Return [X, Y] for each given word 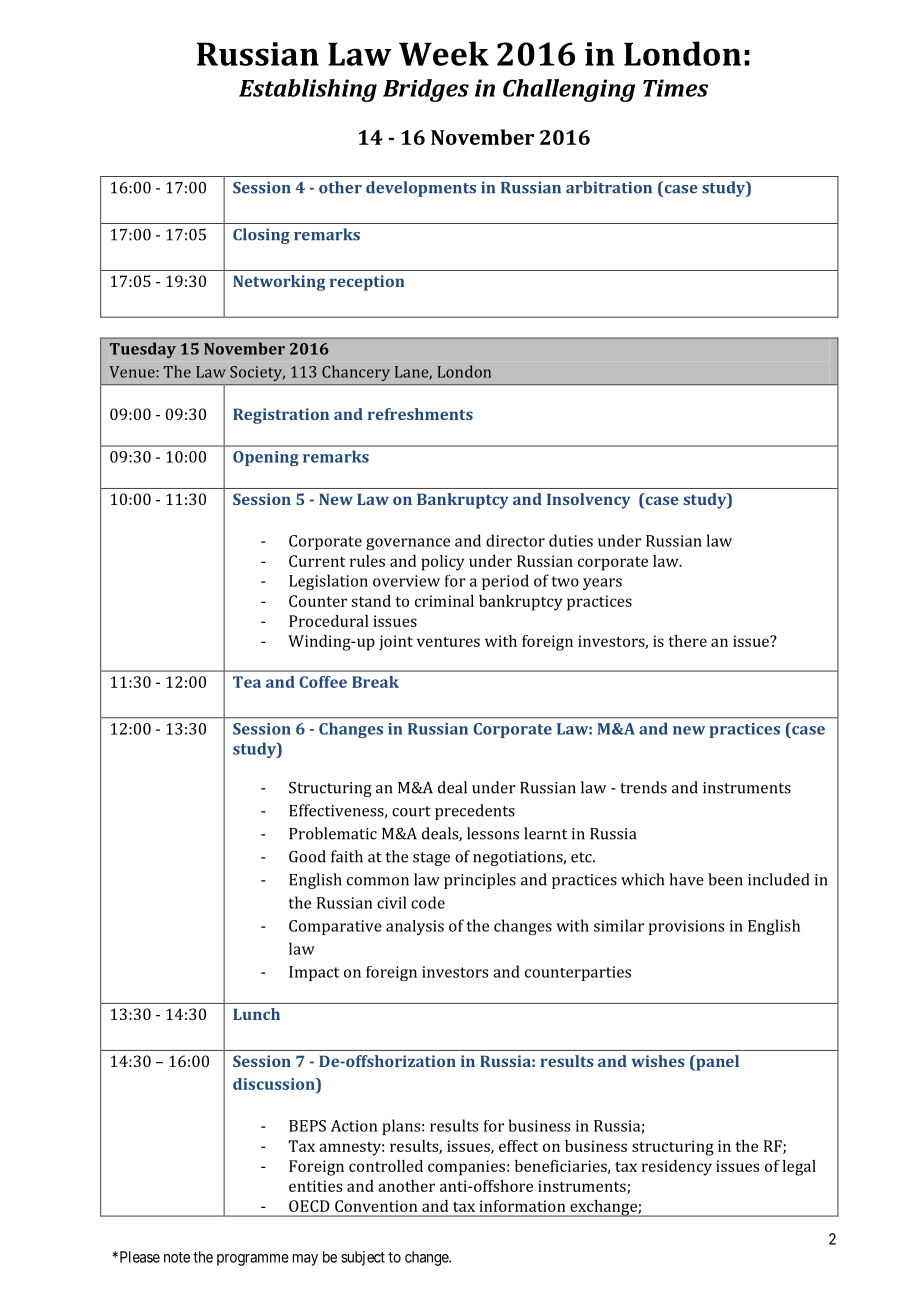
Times [675, 88]
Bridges [426, 90]
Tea [247, 682]
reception [367, 283]
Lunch [256, 1014]
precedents [475, 812]
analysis [415, 927]
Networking [279, 283]
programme [253, 1260]
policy [443, 563]
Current [317, 561]
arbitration [609, 187]
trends [643, 787]
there [687, 641]
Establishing [308, 90]
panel [716, 1063]
